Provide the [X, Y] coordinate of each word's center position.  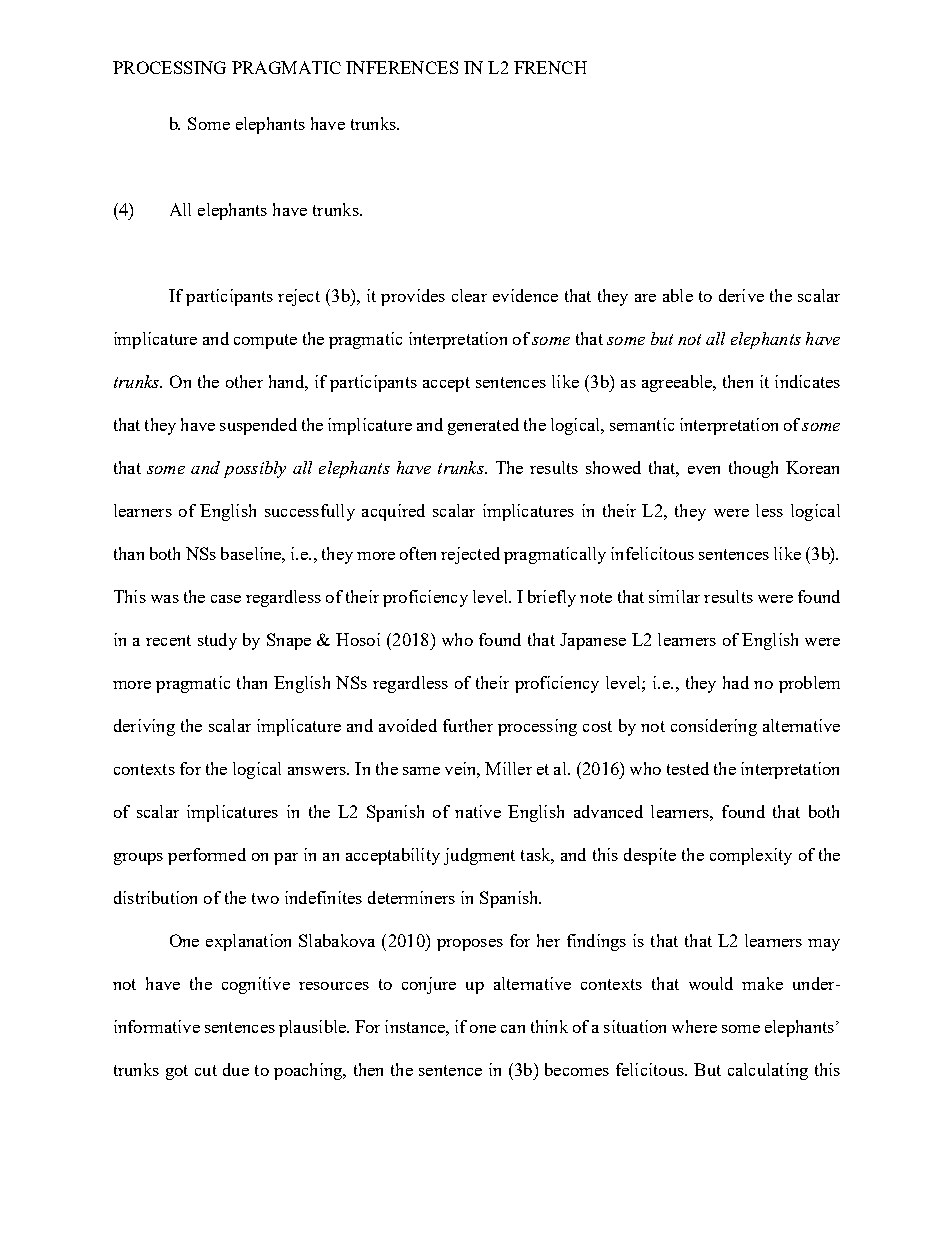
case [226, 599]
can [513, 1029]
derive [741, 295]
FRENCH [550, 67]
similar [674, 596]
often [418, 553]
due [236, 1069]
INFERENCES [402, 67]
